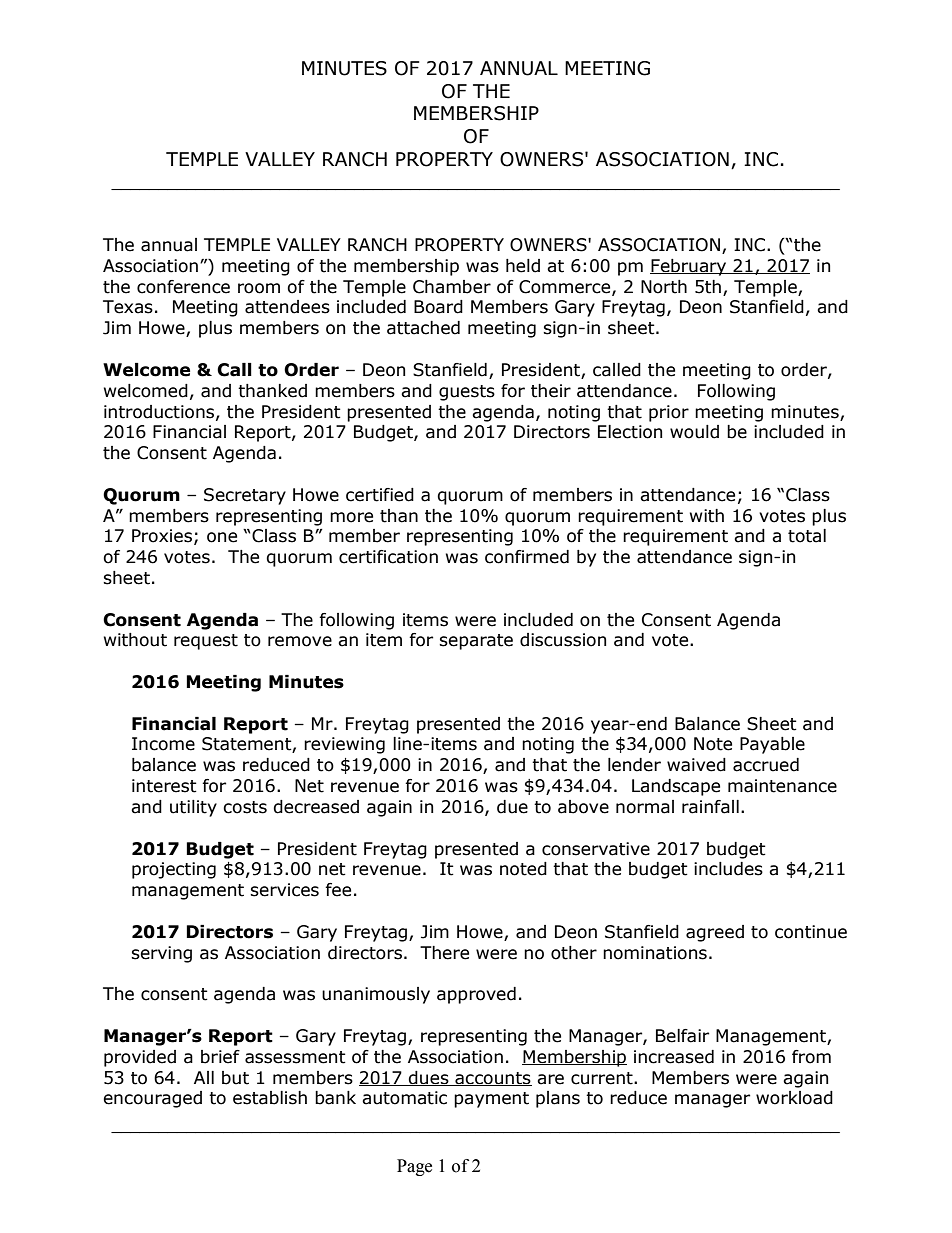  What do you see at coordinates (476, 642) in the screenshot?
I see `separate` at bounding box center [476, 642].
